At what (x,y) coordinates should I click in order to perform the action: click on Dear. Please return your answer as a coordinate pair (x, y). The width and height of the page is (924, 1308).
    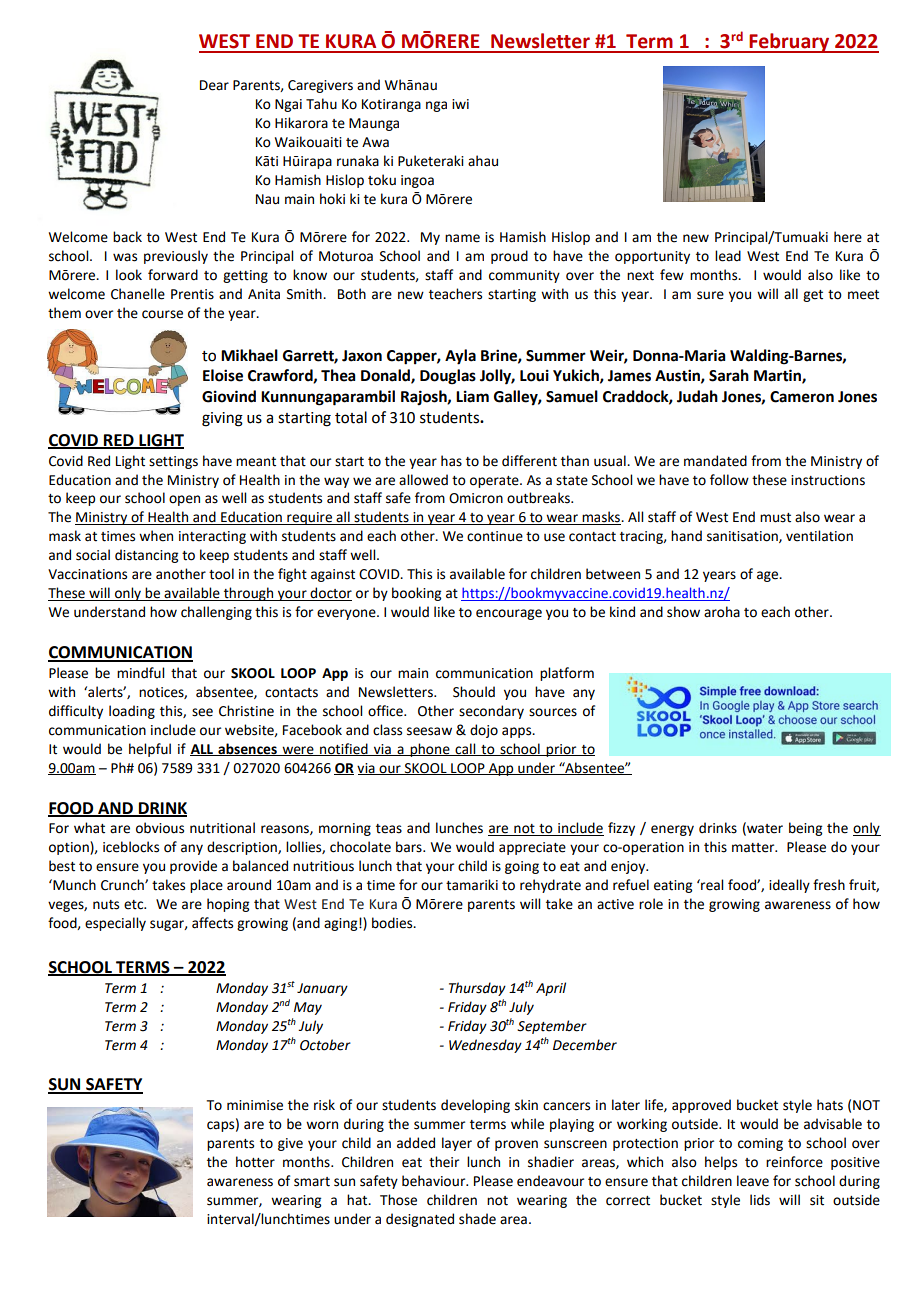
    Looking at the image, I should click on (214, 85).
